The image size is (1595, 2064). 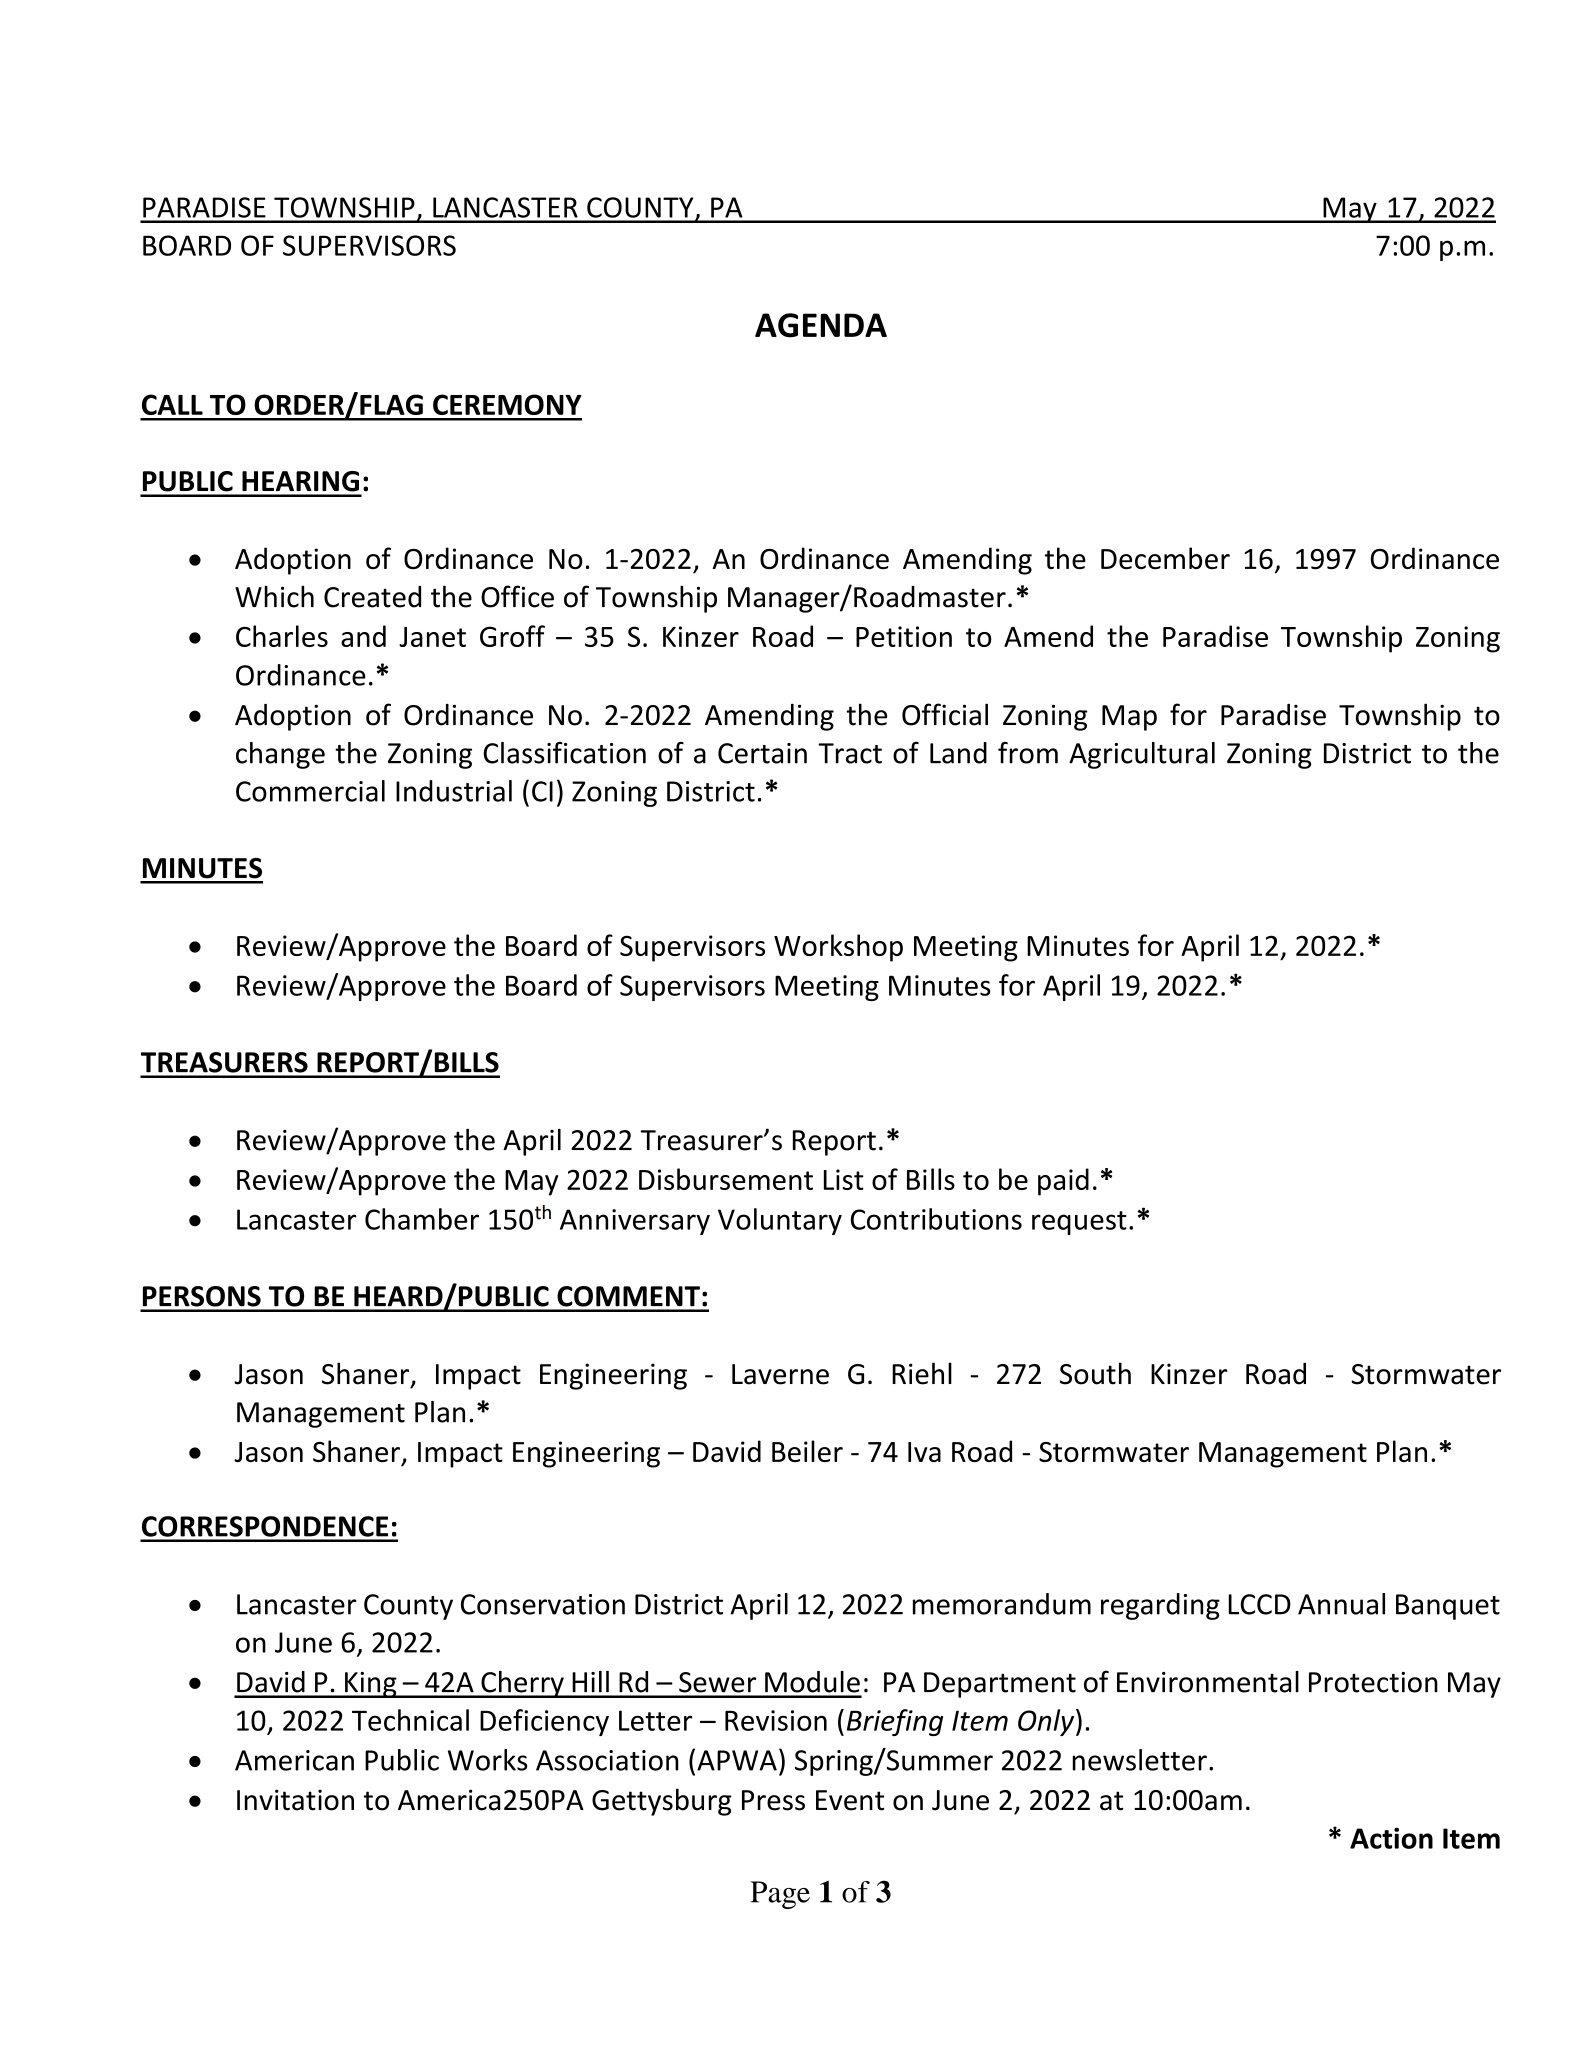 I want to click on December, so click(x=1165, y=558).
